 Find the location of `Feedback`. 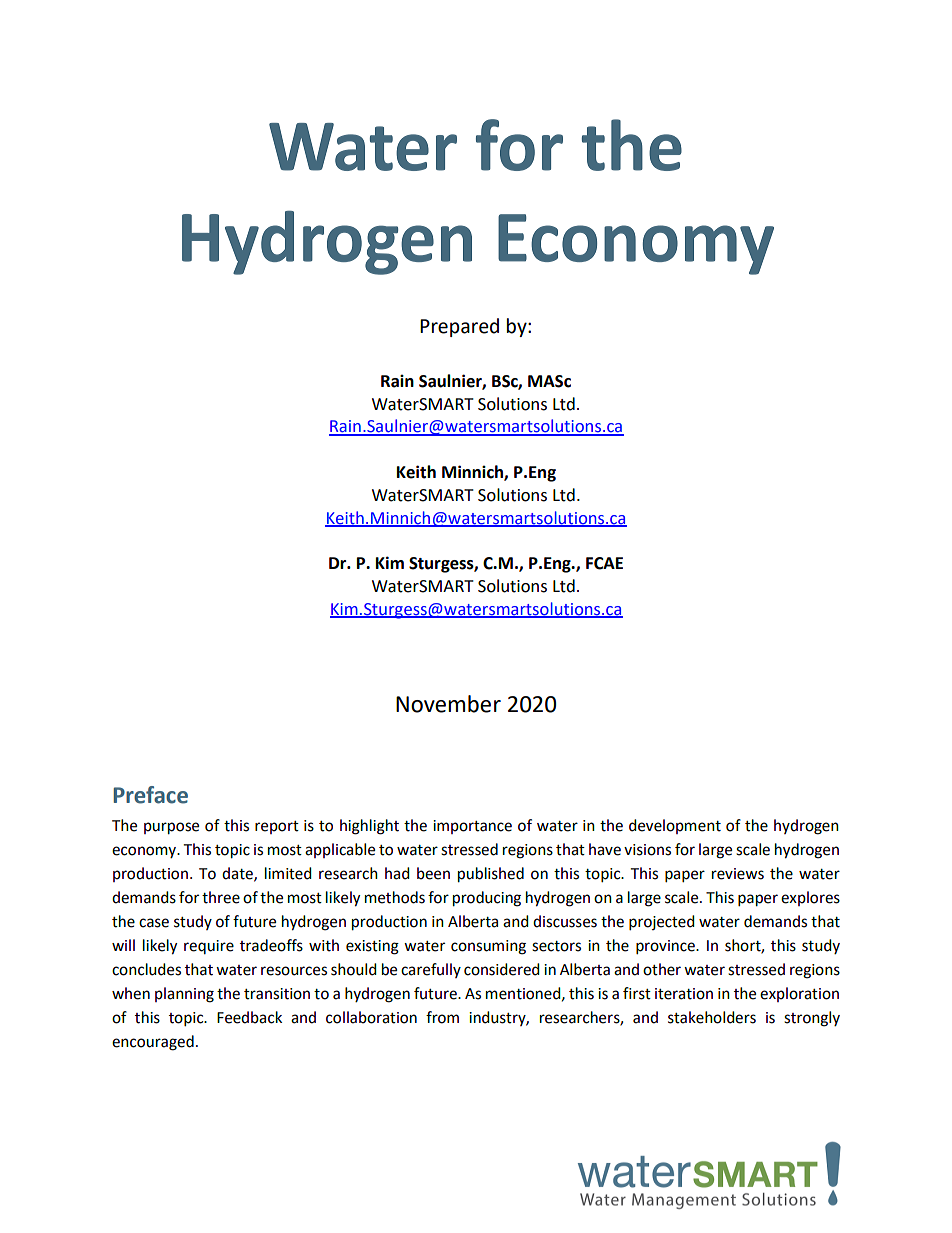

Feedback is located at coordinates (249, 1017).
